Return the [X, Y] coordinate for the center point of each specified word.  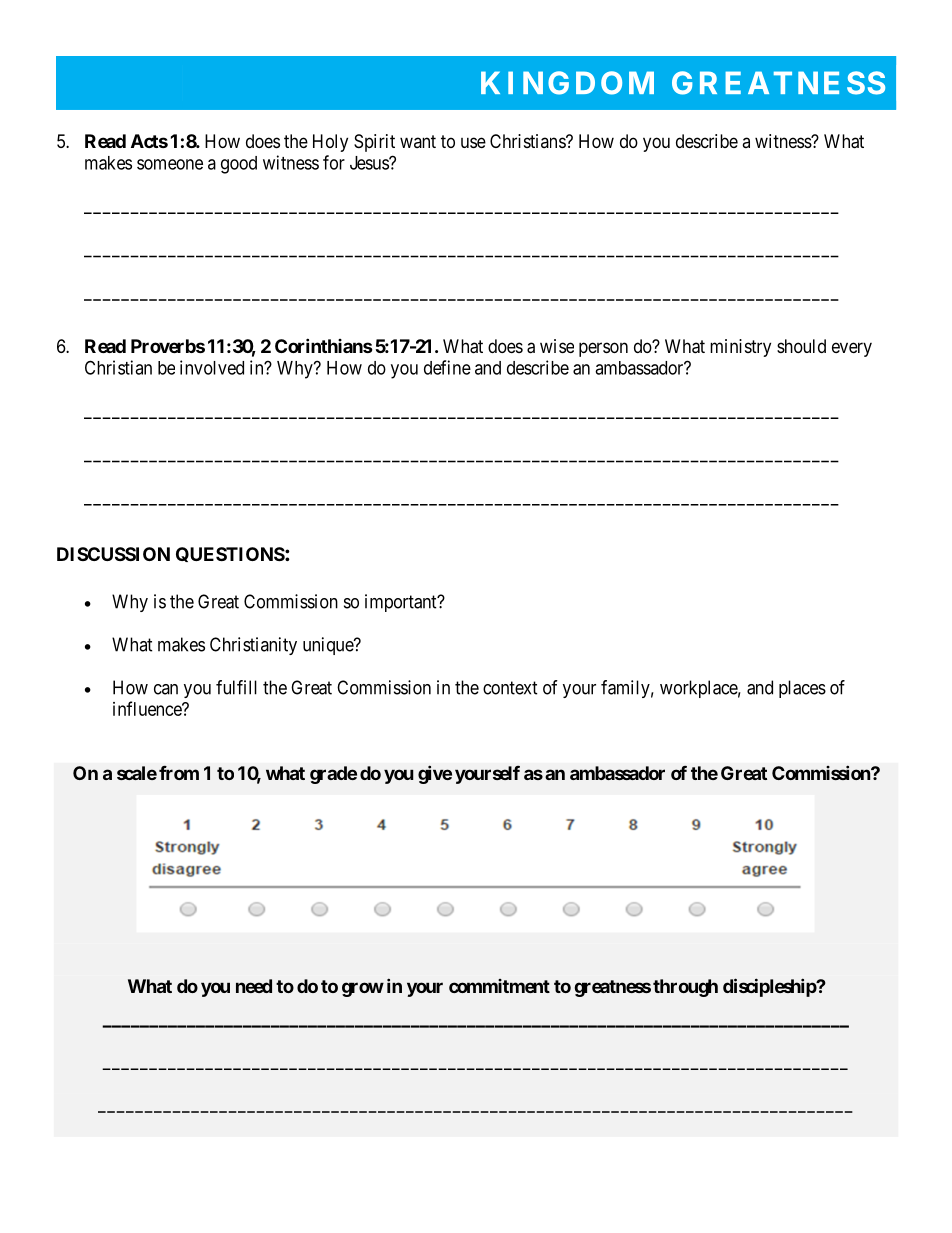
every [852, 349]
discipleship [770, 987]
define [447, 367]
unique [329, 646]
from [179, 773]
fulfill [236, 687]
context [510, 688]
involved [212, 367]
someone [170, 164]
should [801, 346]
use [473, 142]
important [402, 603]
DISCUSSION [113, 554]
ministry [740, 348]
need [254, 986]
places [802, 689]
